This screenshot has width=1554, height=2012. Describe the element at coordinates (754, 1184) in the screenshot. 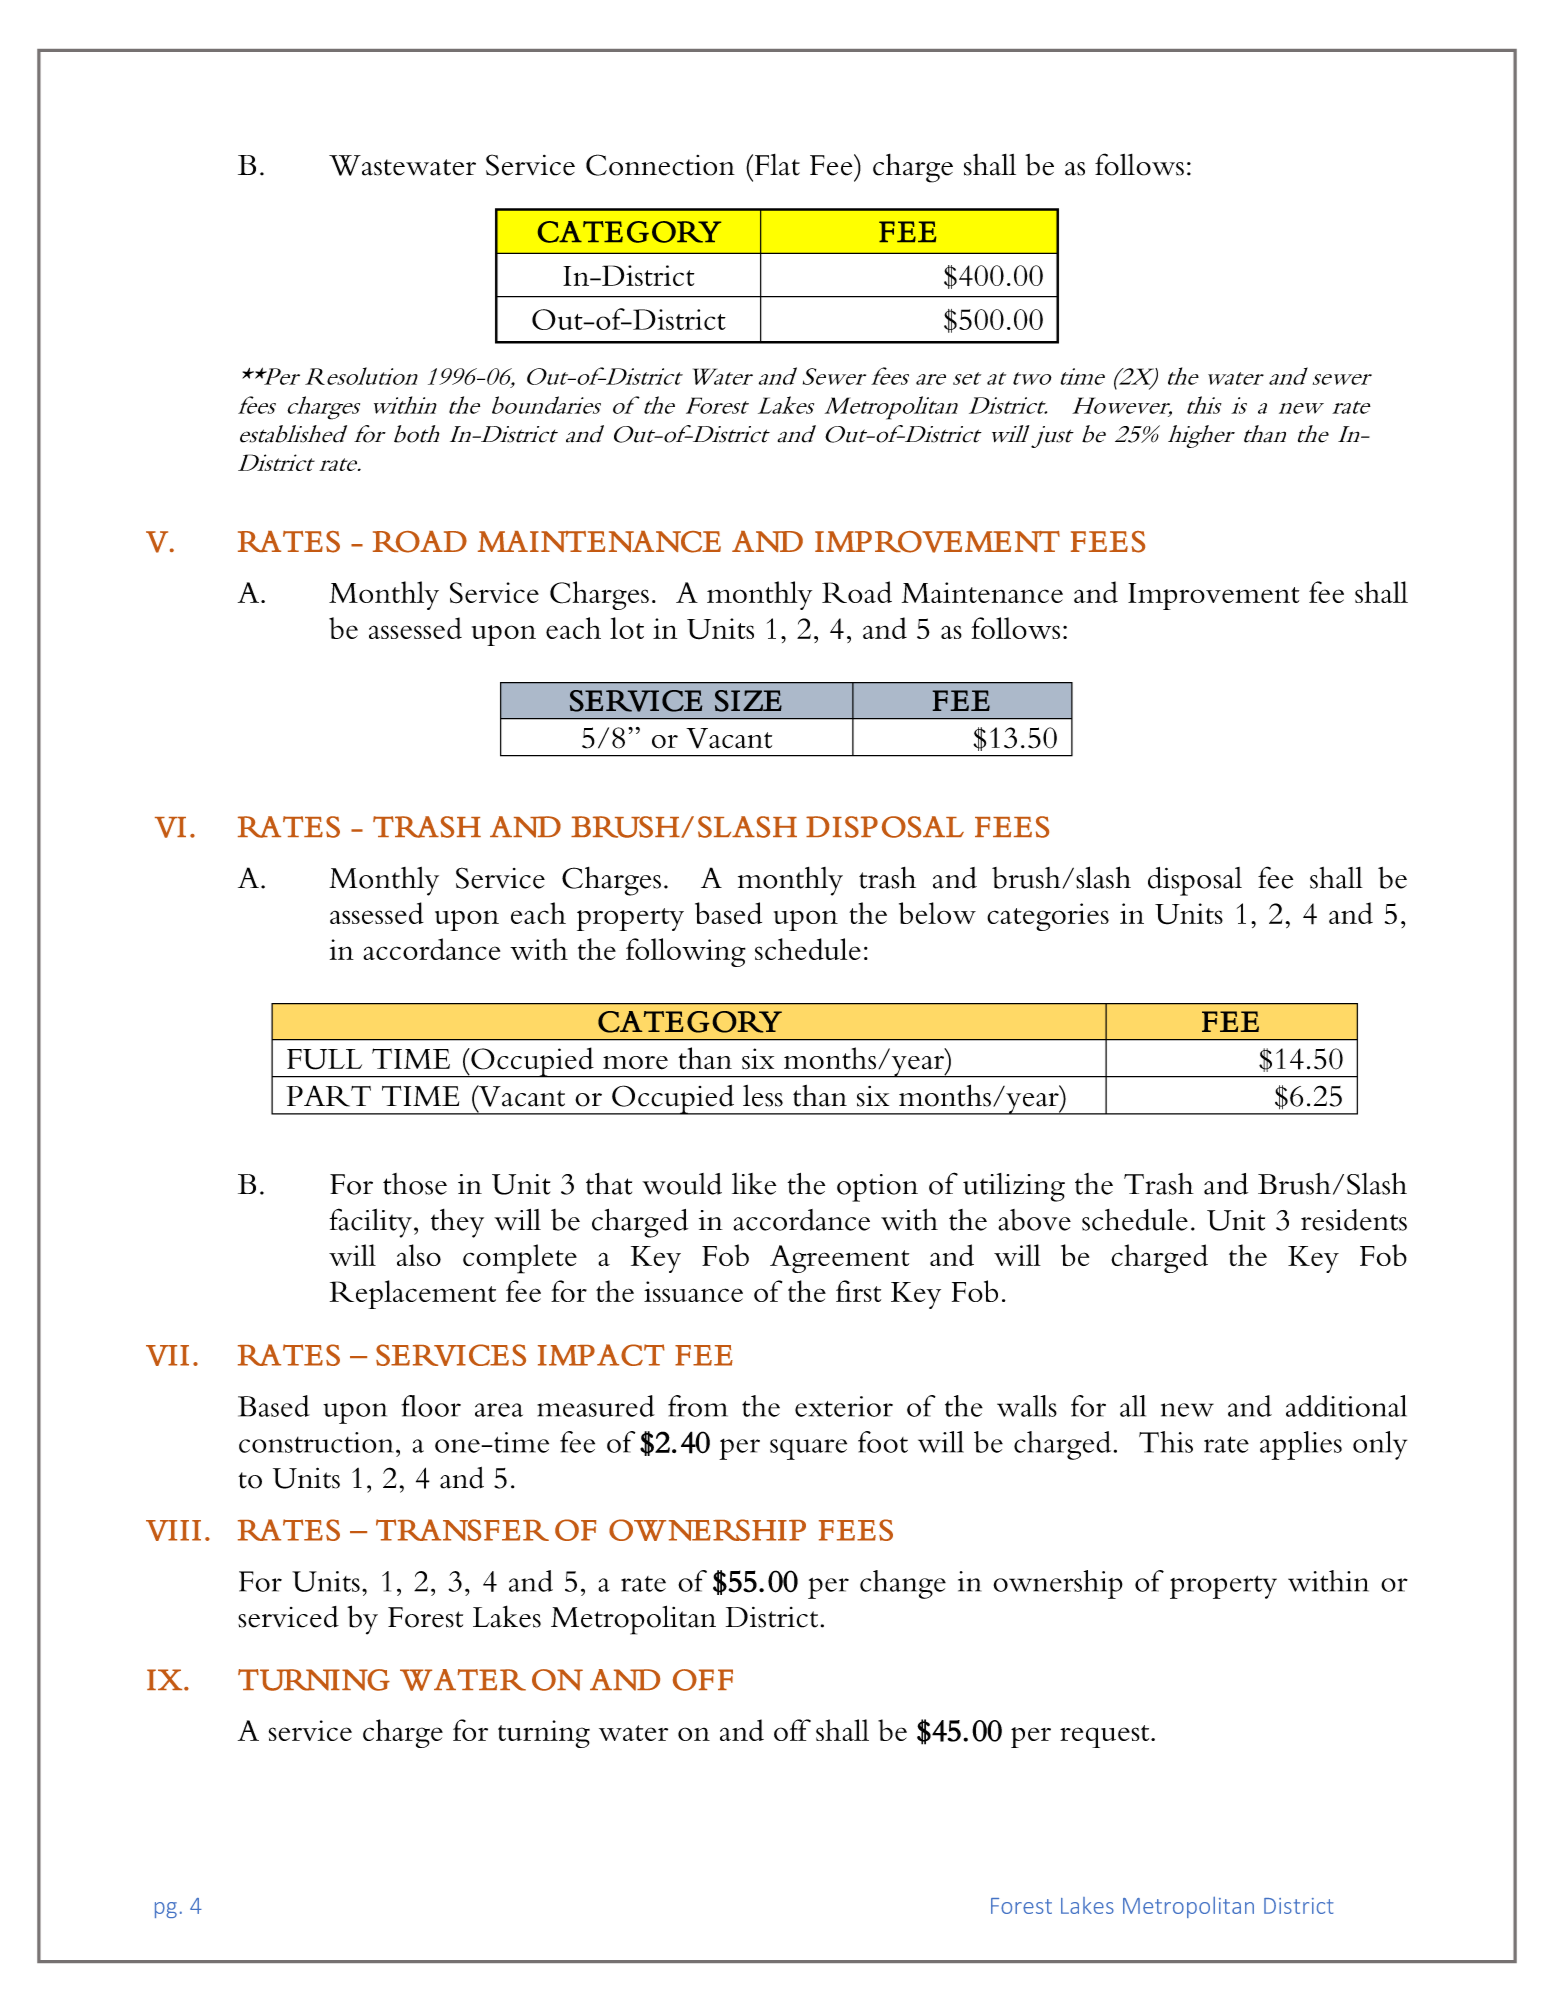

I see `like` at that location.
